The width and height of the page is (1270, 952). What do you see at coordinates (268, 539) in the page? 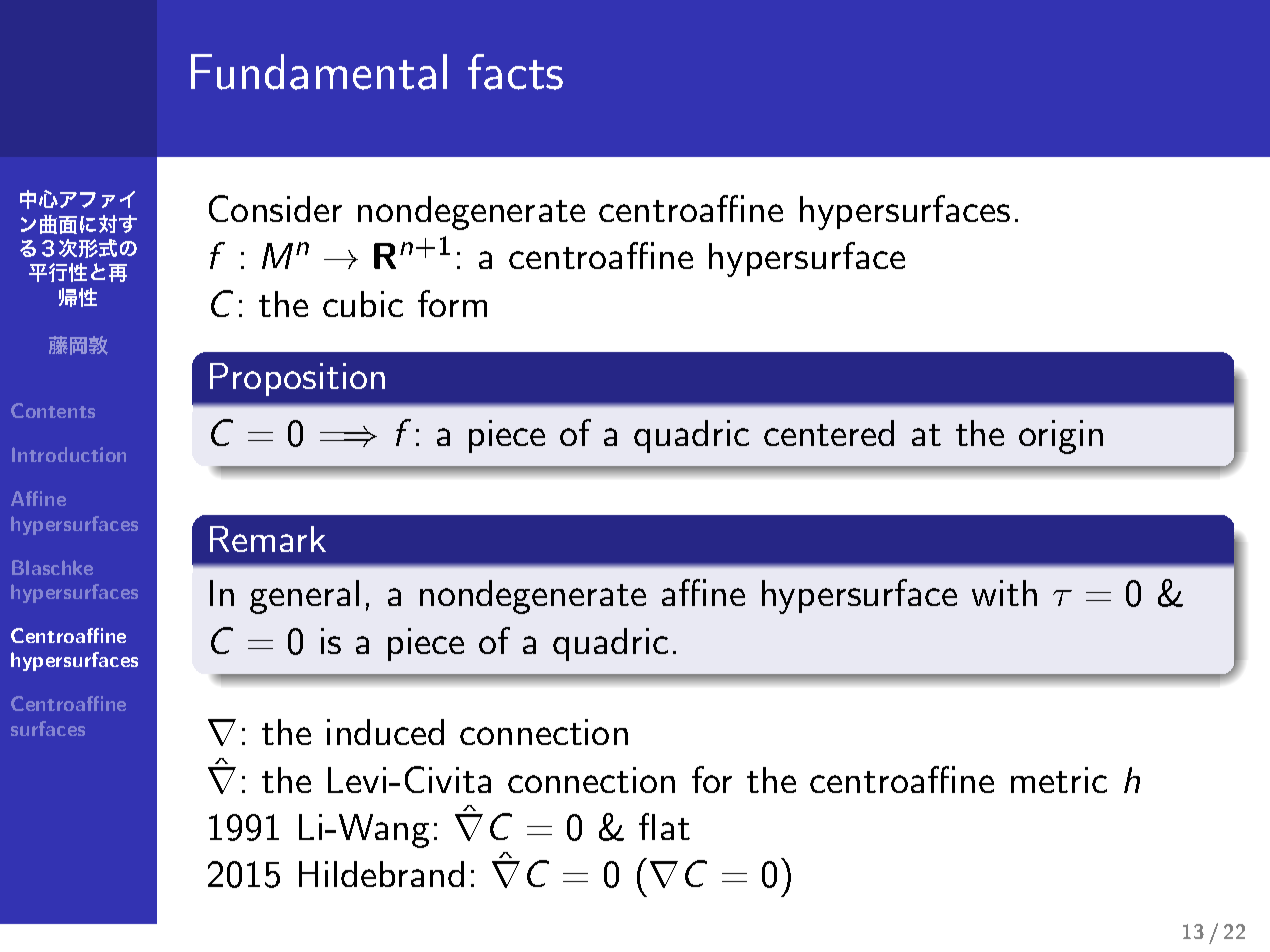
I see `Remark` at bounding box center [268, 539].
